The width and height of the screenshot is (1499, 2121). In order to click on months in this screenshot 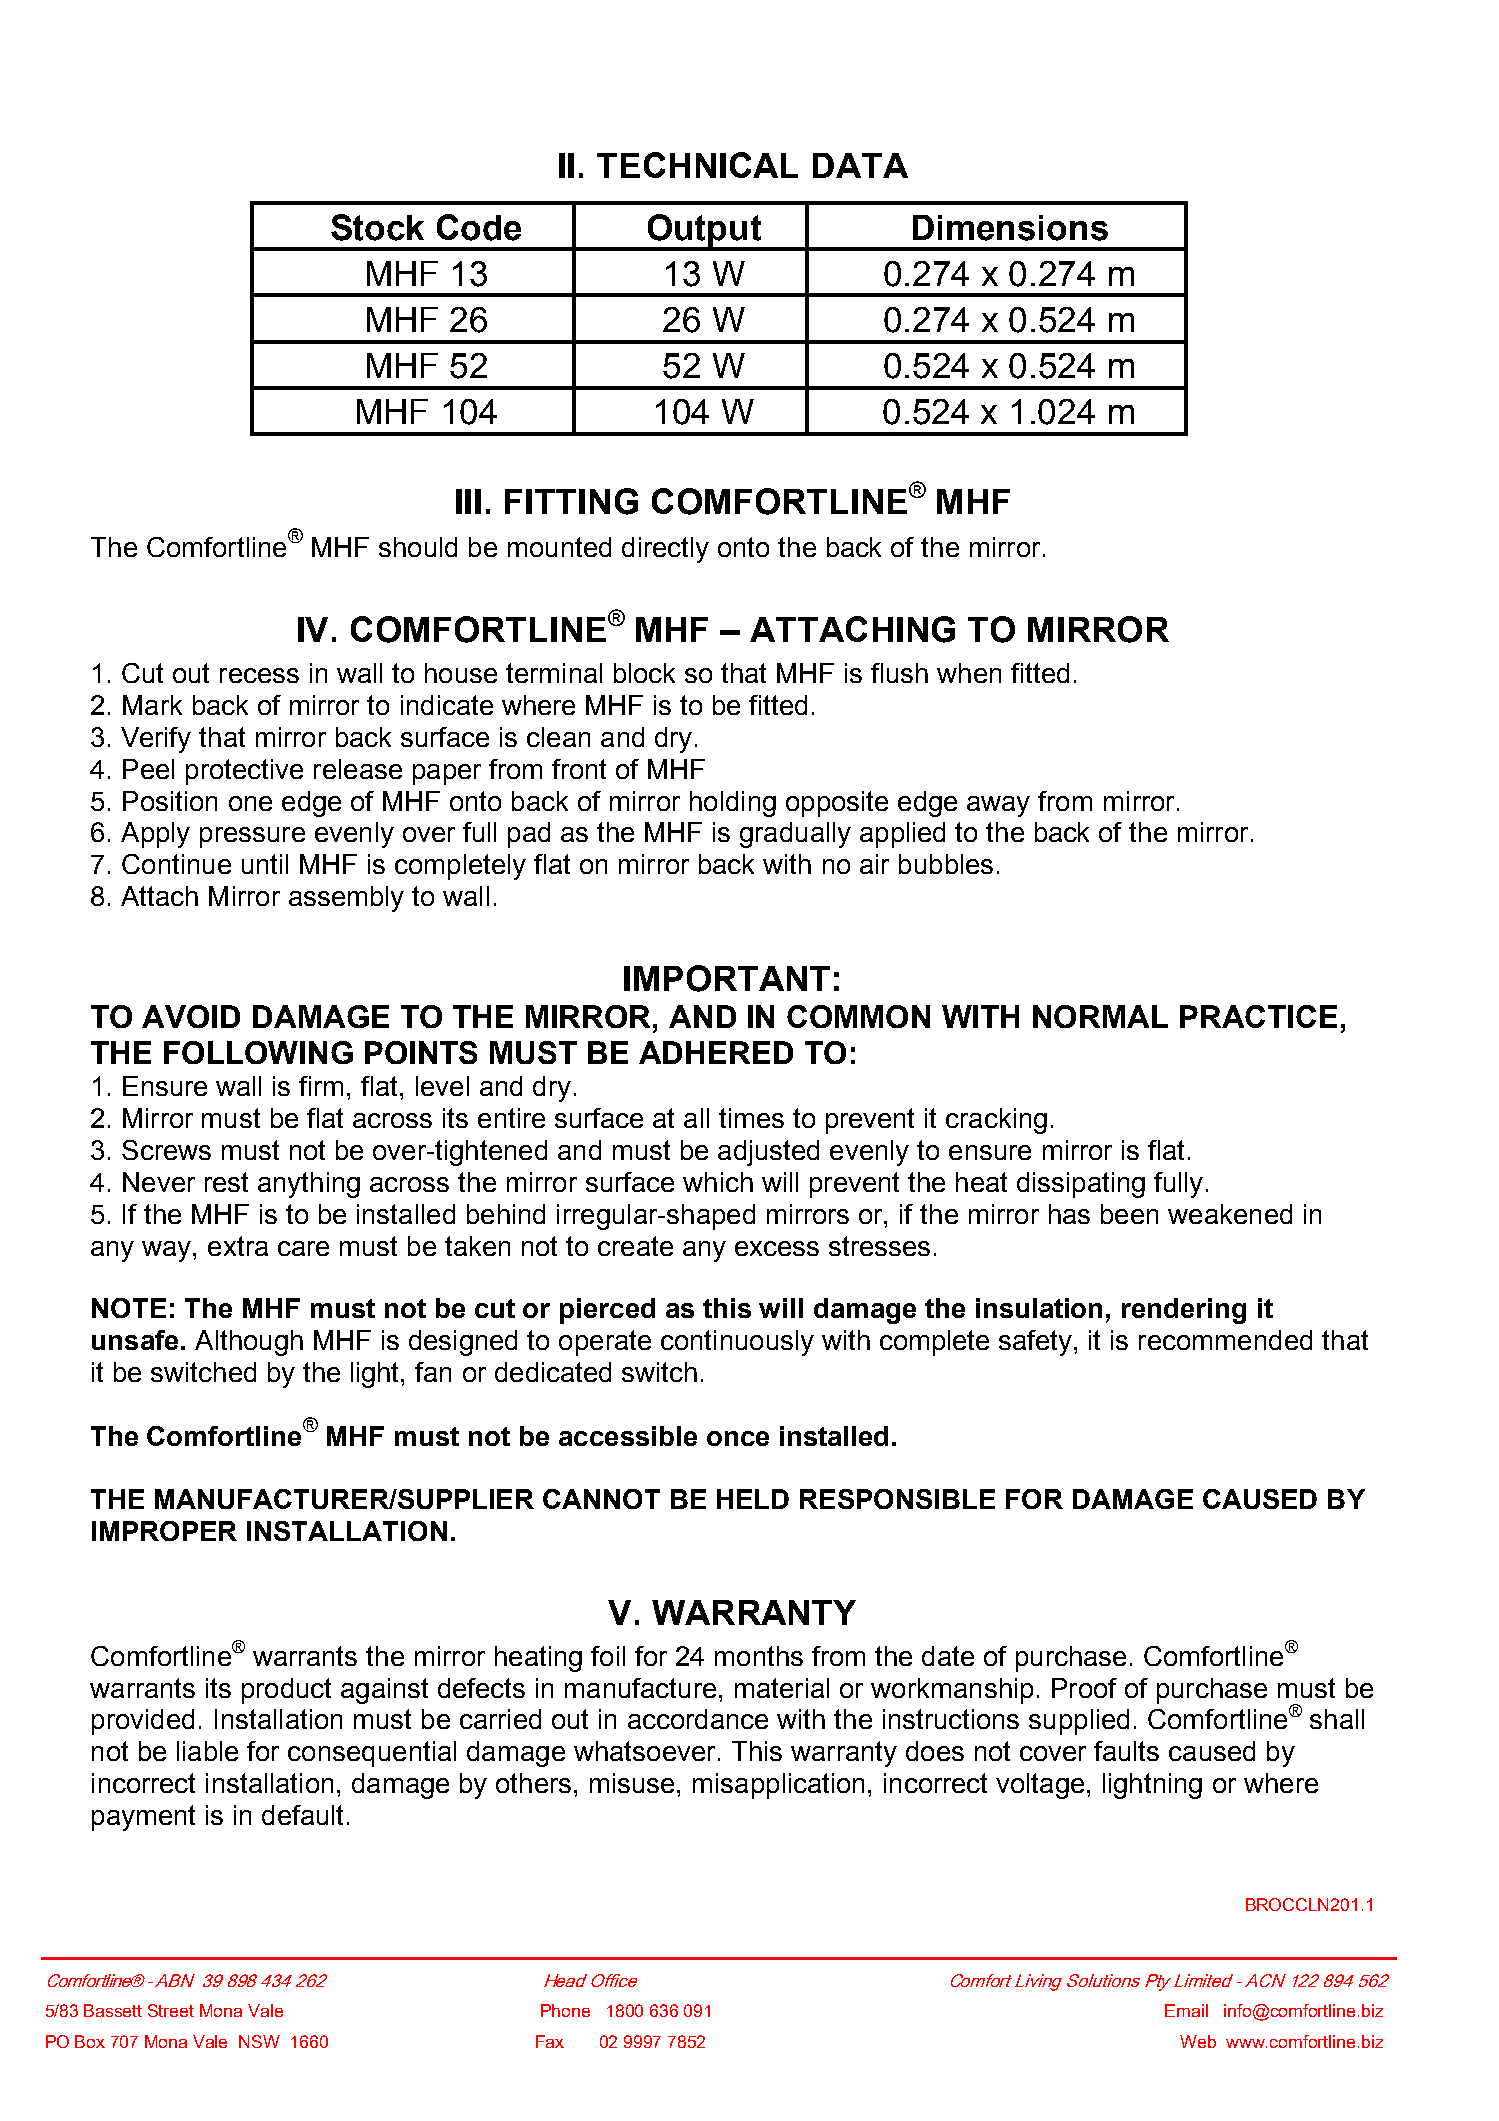, I will do `click(759, 1656)`.
